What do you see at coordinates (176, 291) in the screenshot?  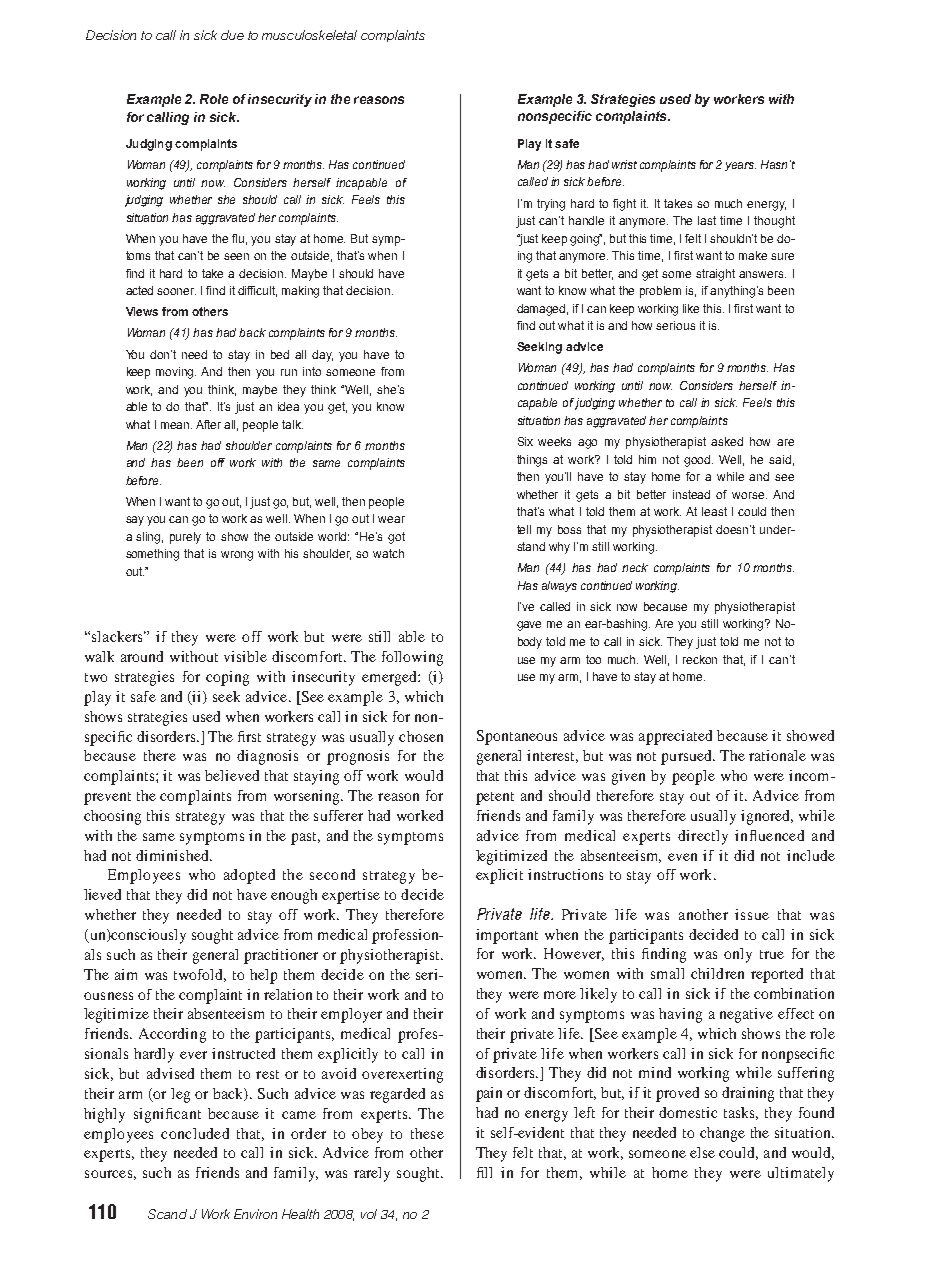 I see `sooner` at bounding box center [176, 291].
